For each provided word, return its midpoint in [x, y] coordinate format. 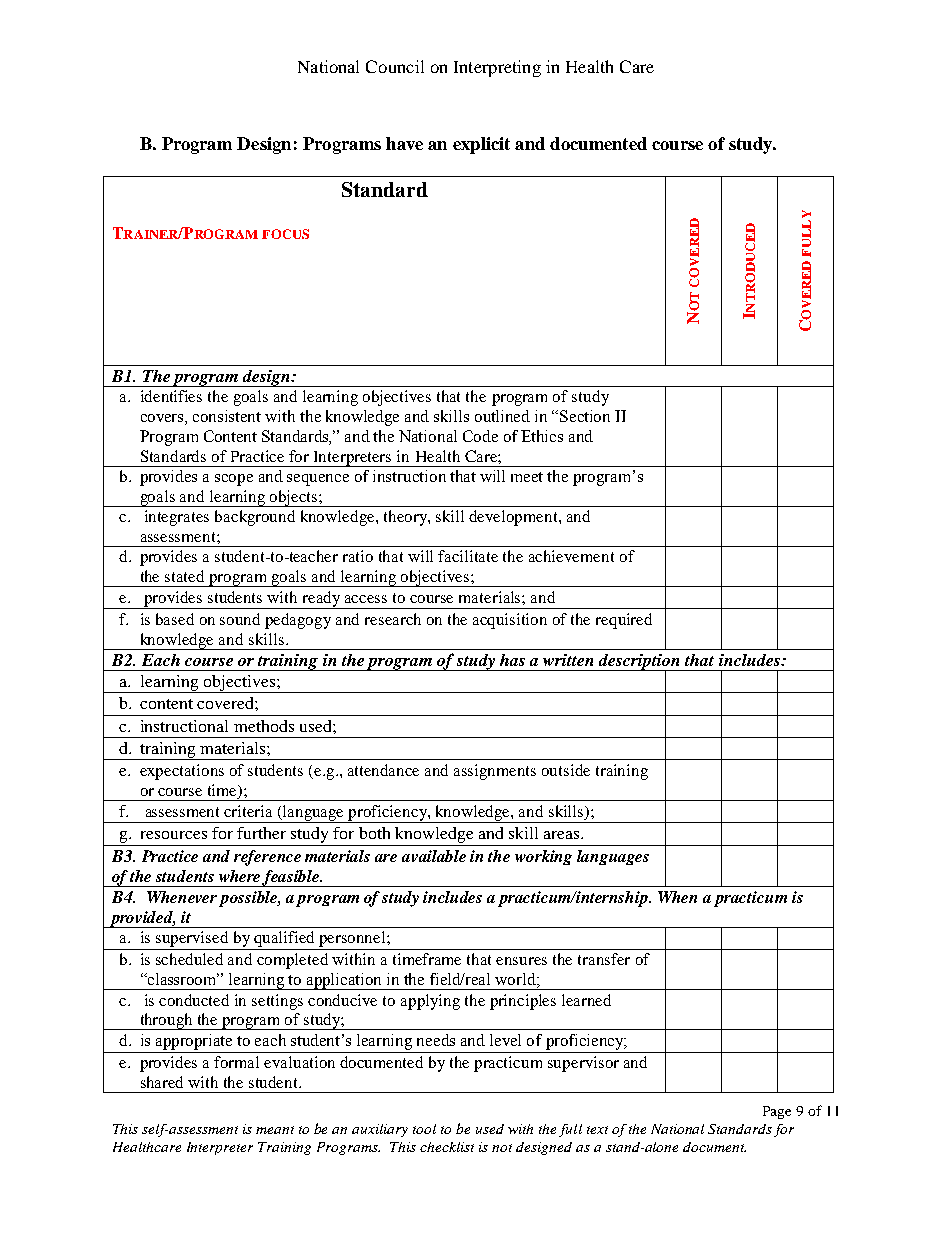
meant [275, 1130]
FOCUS [285, 234]
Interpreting [497, 68]
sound [240, 619]
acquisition [510, 621]
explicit [481, 145]
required [624, 621]
